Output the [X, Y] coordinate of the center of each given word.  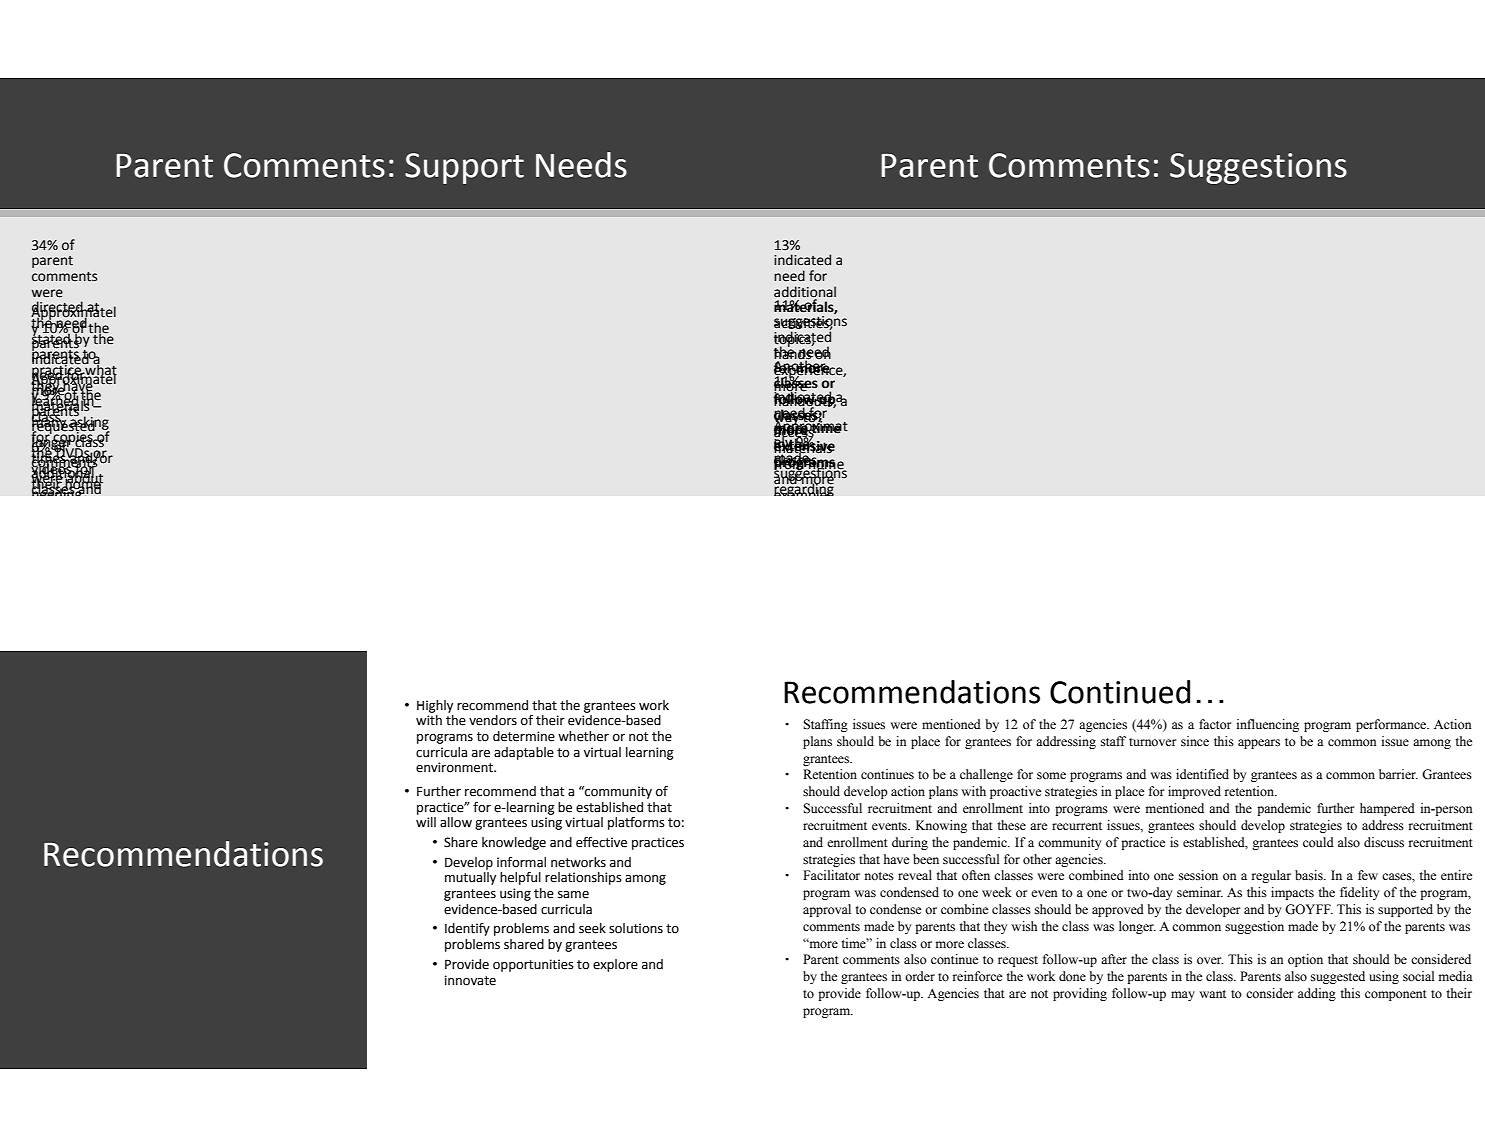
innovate [470, 980]
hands [794, 354]
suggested [1338, 977]
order [920, 976]
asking [89, 422]
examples [804, 491]
